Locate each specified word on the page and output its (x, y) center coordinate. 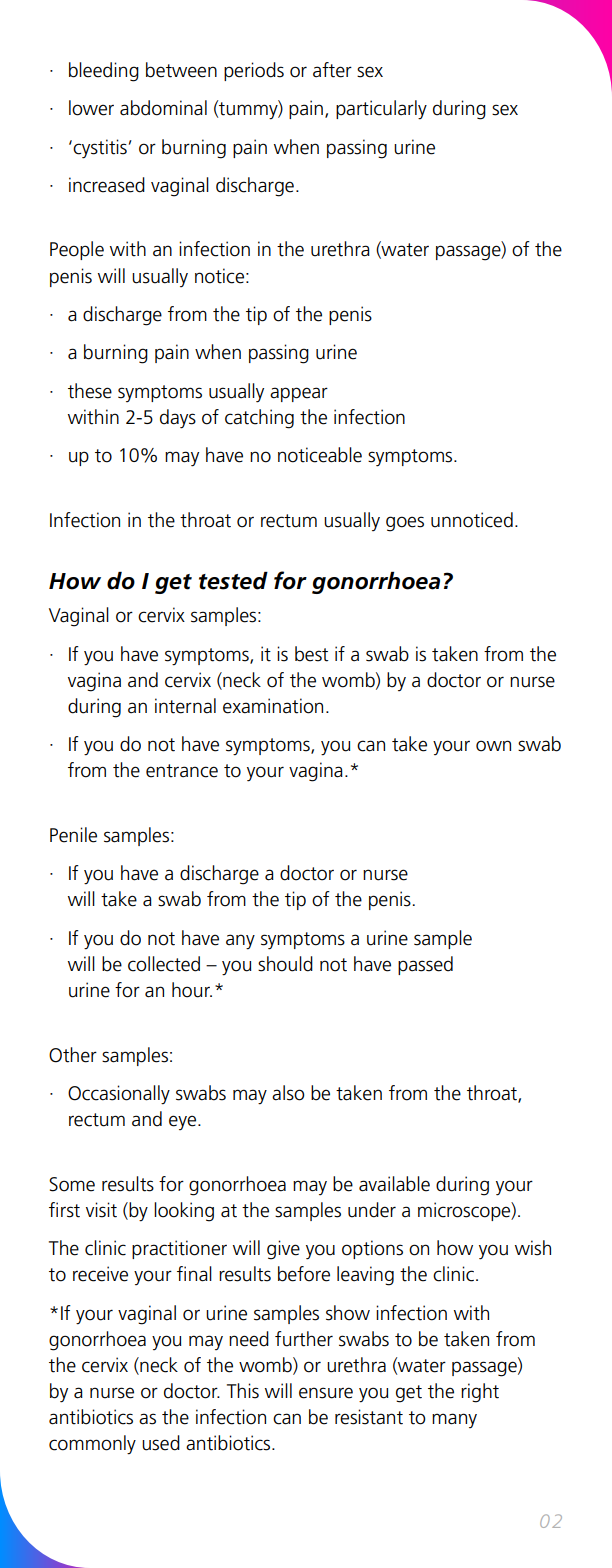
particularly (381, 110)
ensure (326, 1393)
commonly (92, 1445)
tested (233, 581)
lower (91, 108)
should (285, 964)
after (332, 70)
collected (164, 964)
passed (425, 965)
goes (405, 524)
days (178, 419)
